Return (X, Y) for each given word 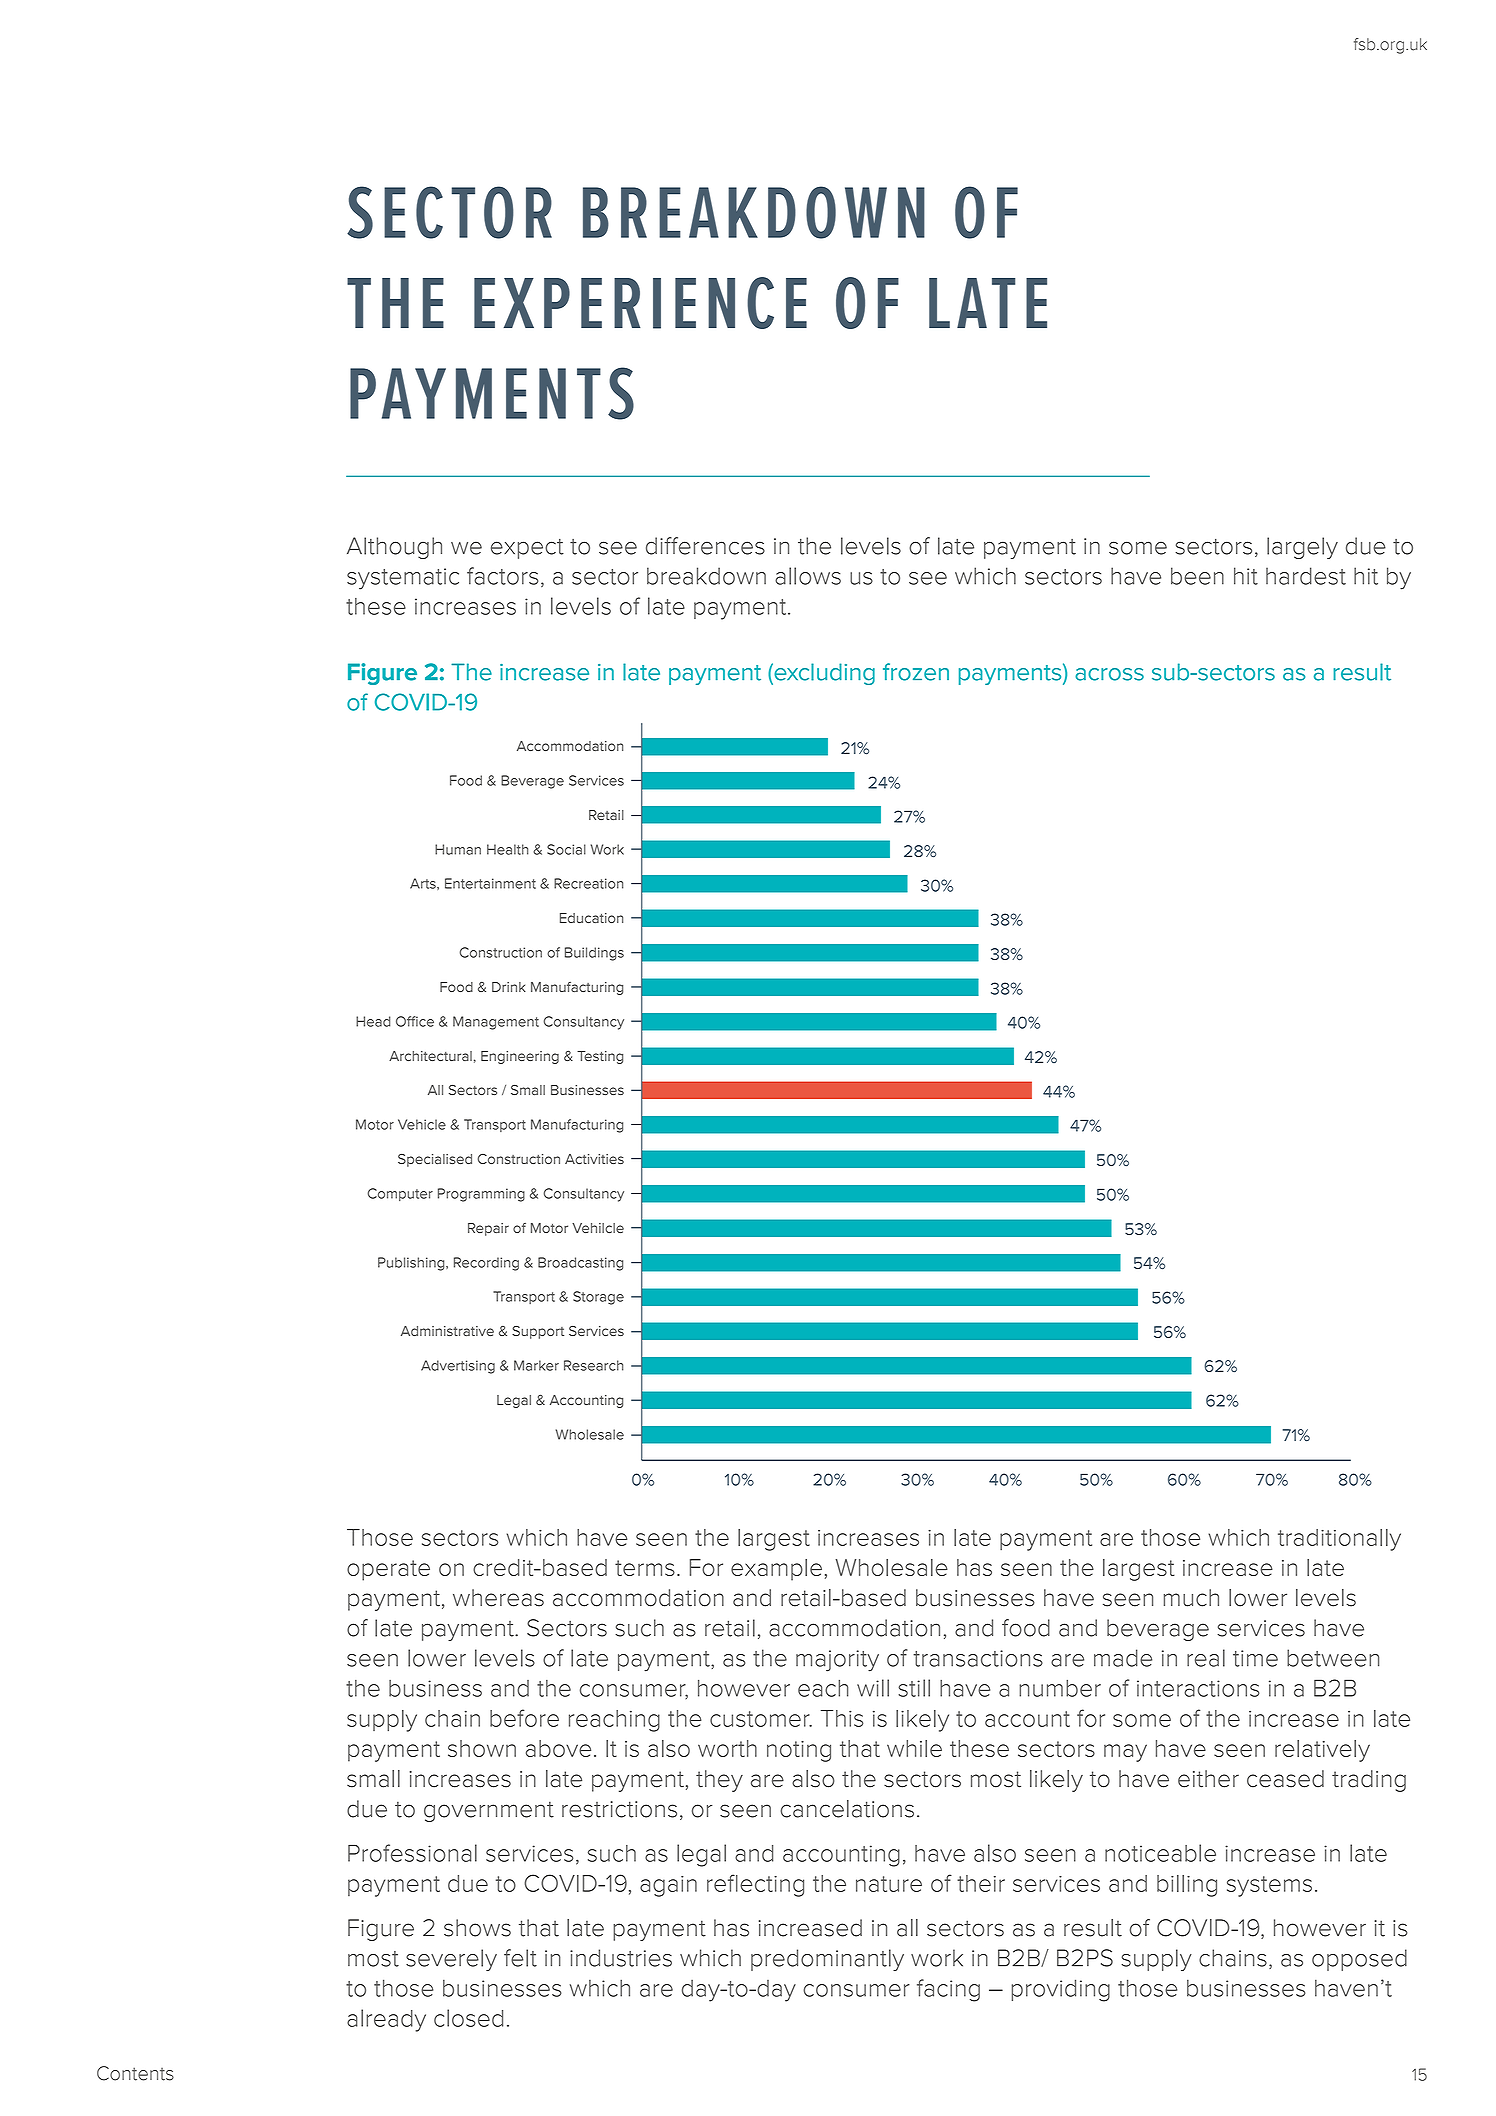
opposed (1359, 1960)
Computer (400, 1194)
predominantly (827, 1960)
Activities (594, 1159)
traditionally (1339, 1540)
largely (1302, 548)
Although (394, 548)
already (386, 2020)
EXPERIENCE (640, 303)
